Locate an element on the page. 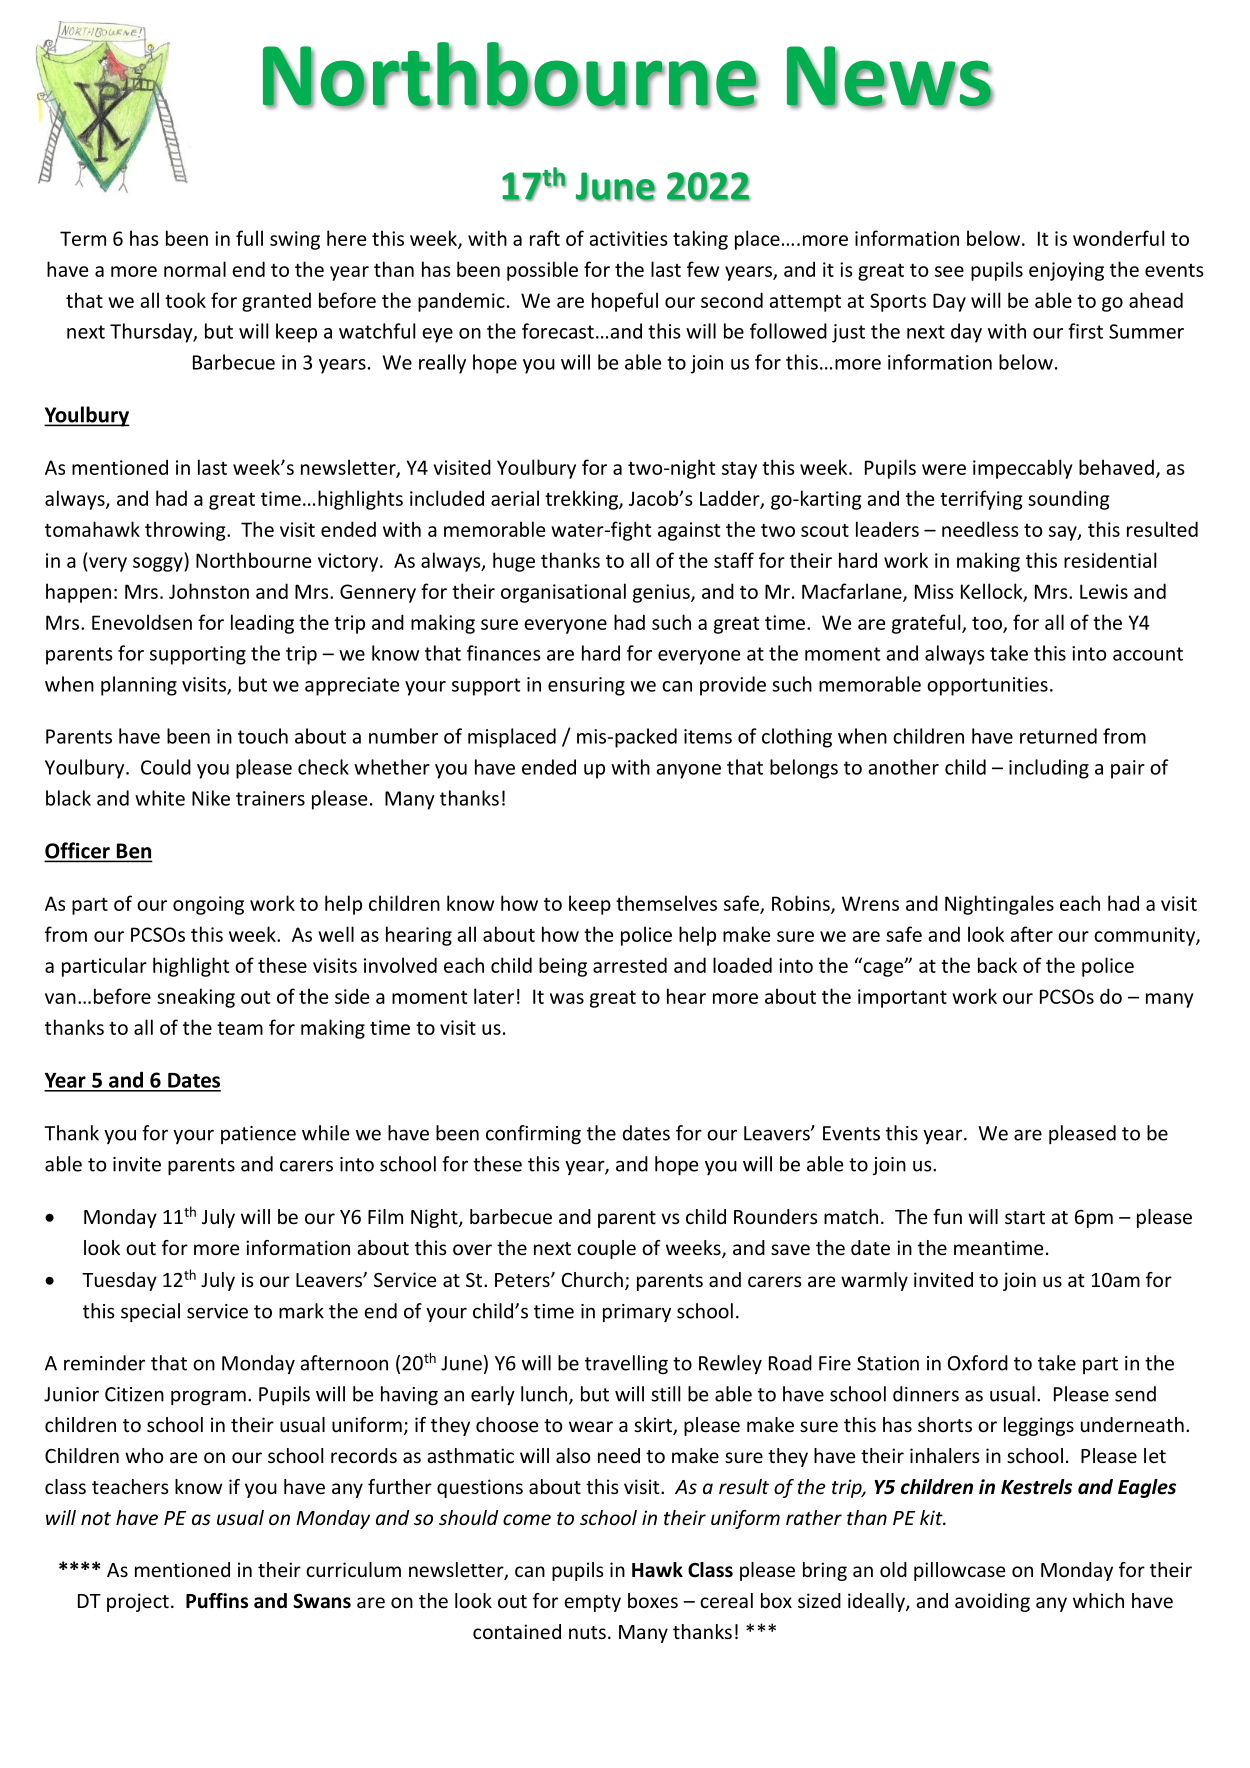 This page has height=1768, width=1250. empty is located at coordinates (592, 1603).
